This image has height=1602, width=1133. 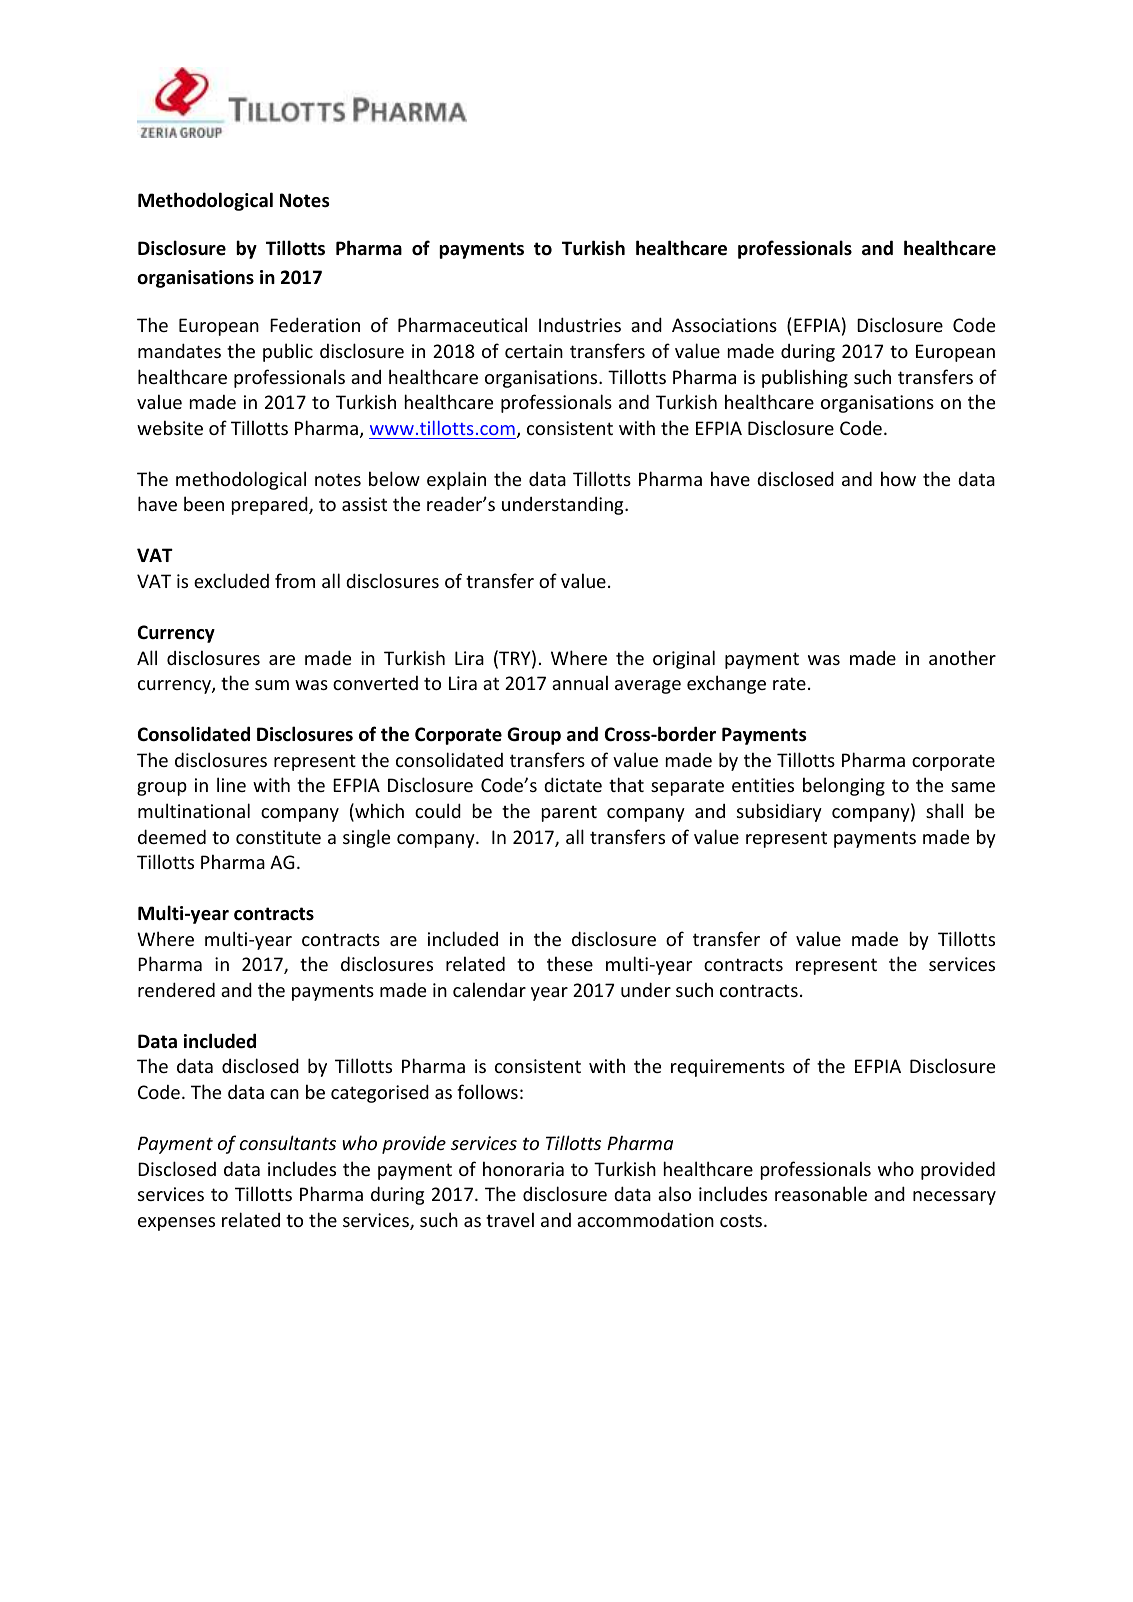 What do you see at coordinates (534, 351) in the image?
I see `certain` at bounding box center [534, 351].
